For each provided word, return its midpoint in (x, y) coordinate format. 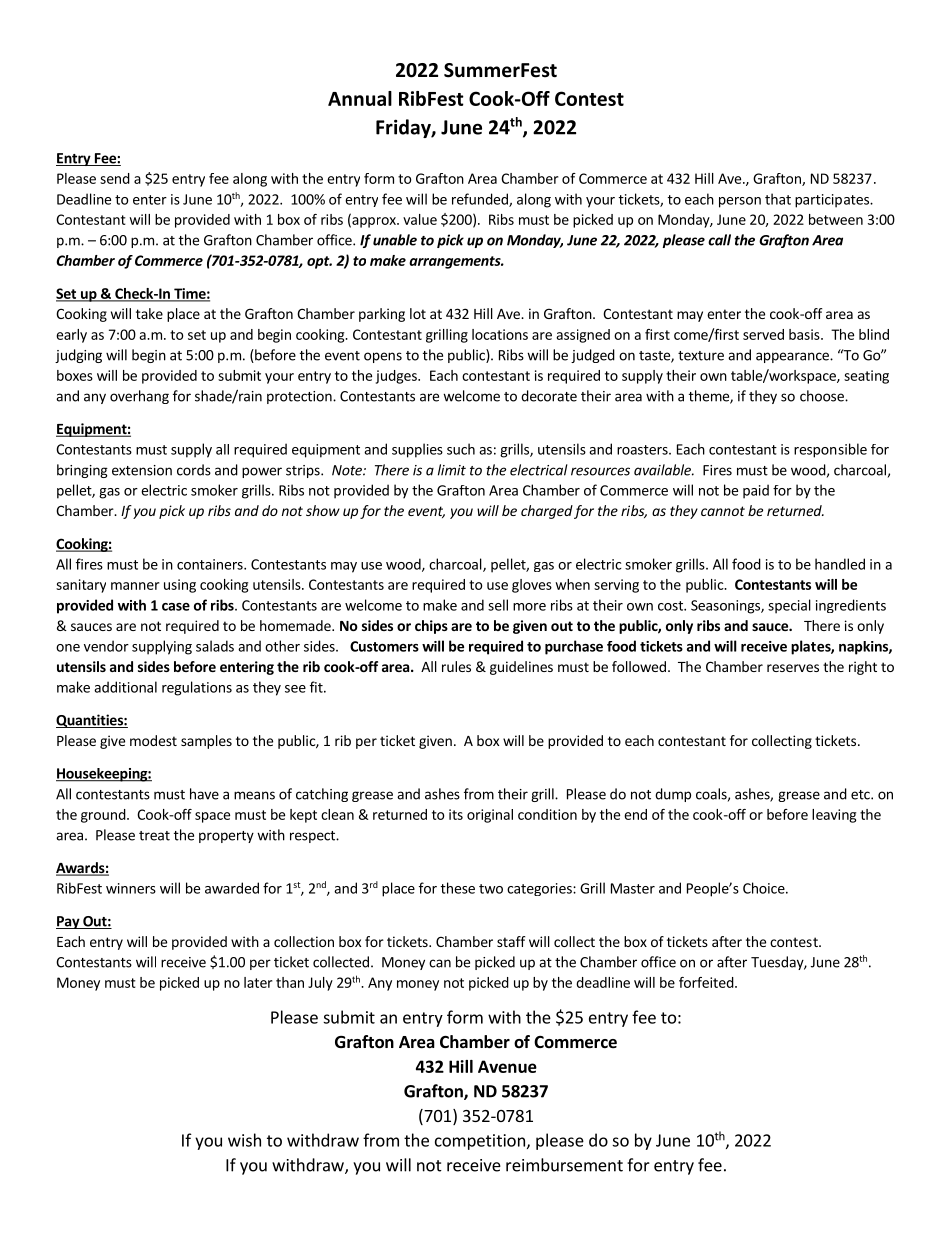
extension (142, 470)
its (456, 814)
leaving (834, 816)
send (115, 178)
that (778, 199)
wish (244, 1140)
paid (756, 491)
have (204, 794)
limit (452, 470)
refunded (481, 200)
